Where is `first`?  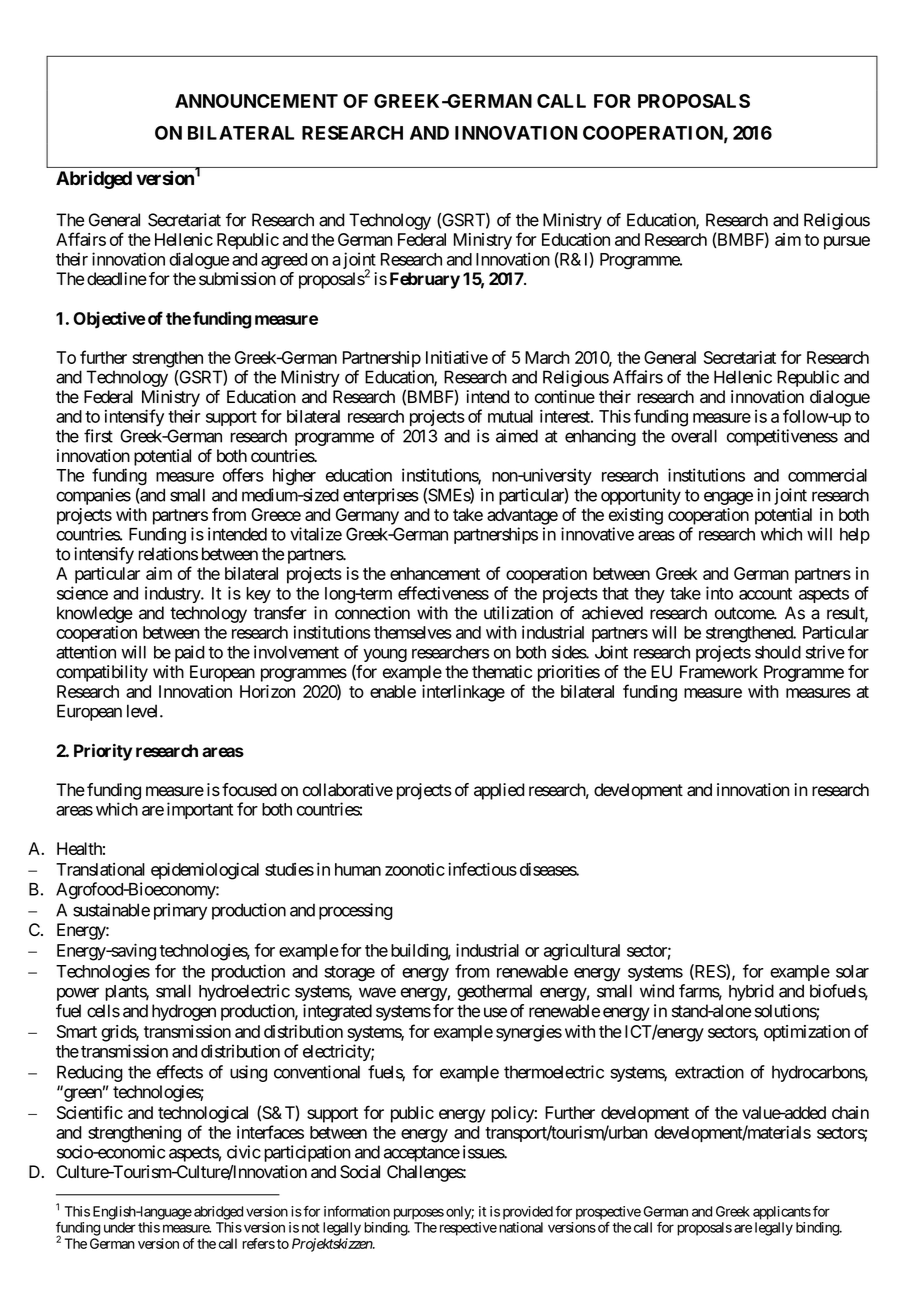 first is located at coordinates (98, 436).
